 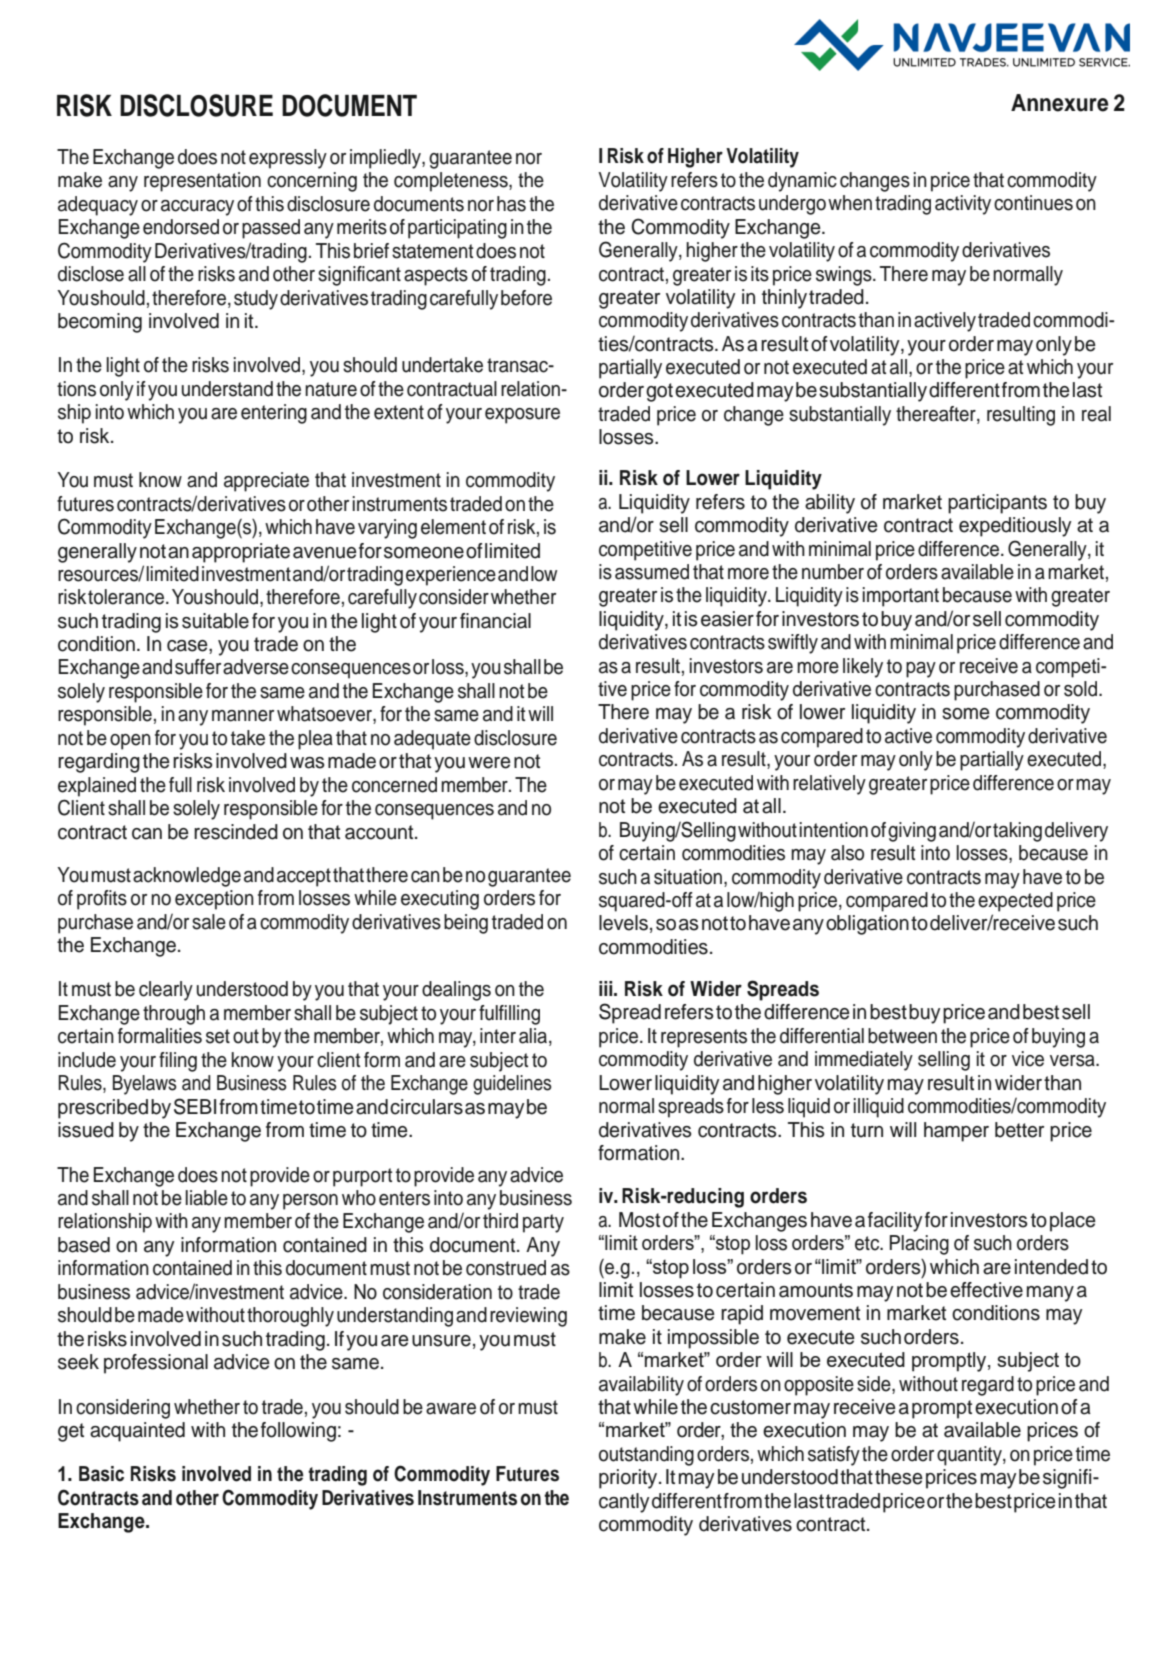 What do you see at coordinates (607, 988) in the screenshot?
I see `iii` at bounding box center [607, 988].
